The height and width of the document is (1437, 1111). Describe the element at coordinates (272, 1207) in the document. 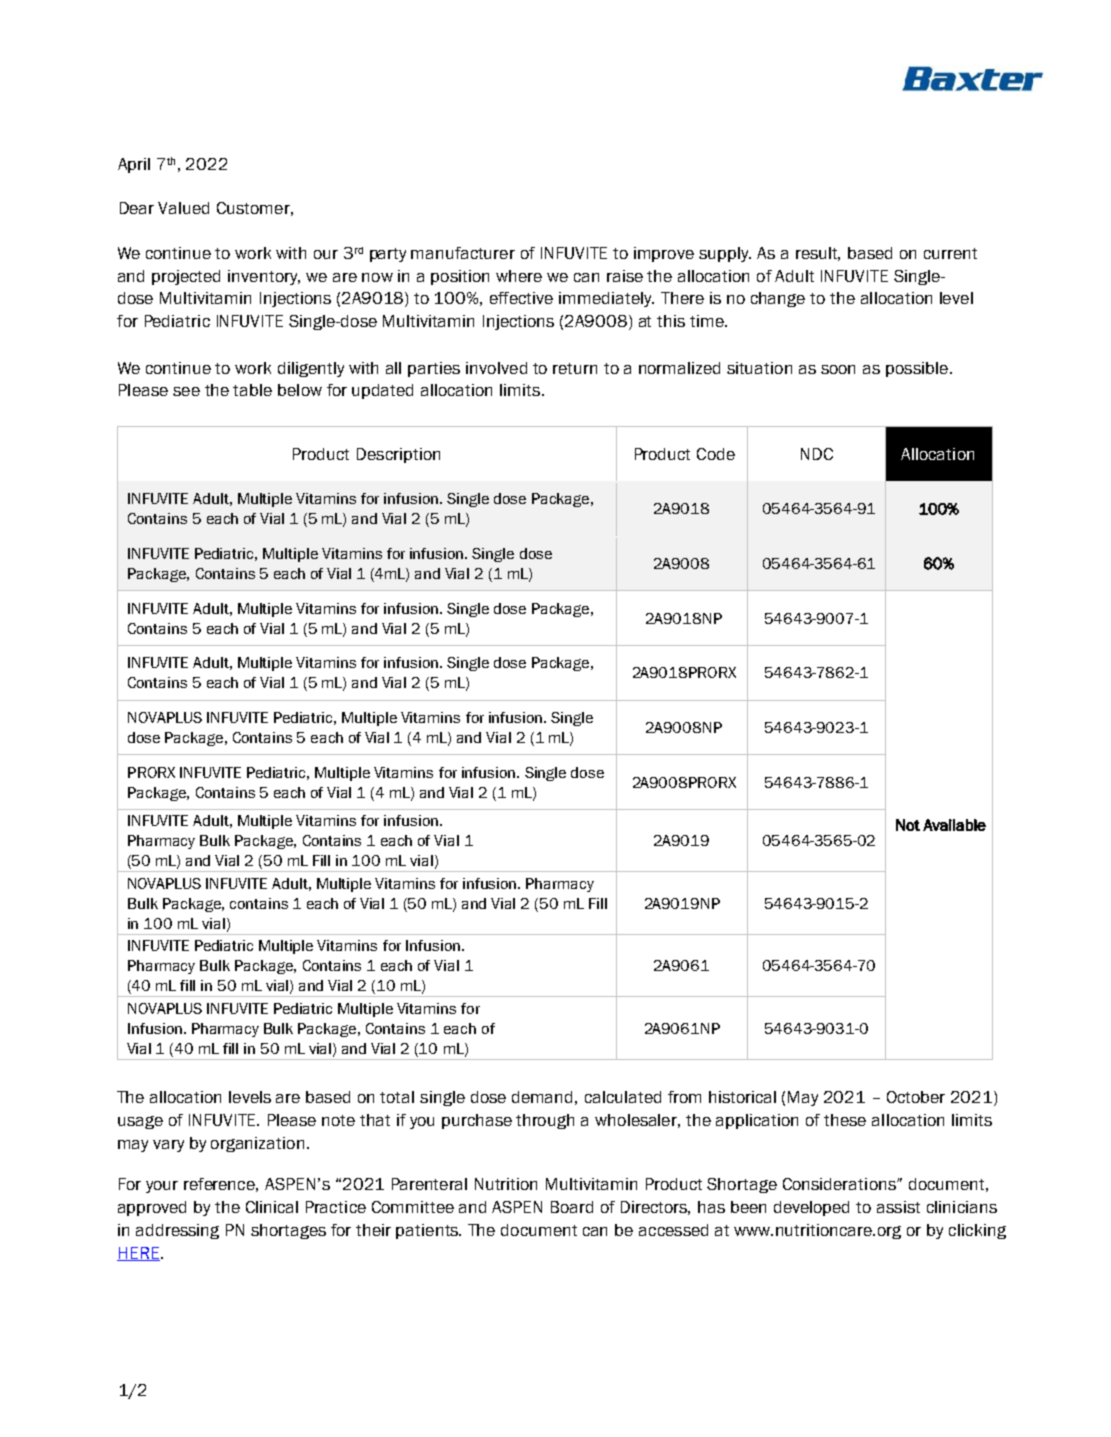

I see `Clinical` at that location.
